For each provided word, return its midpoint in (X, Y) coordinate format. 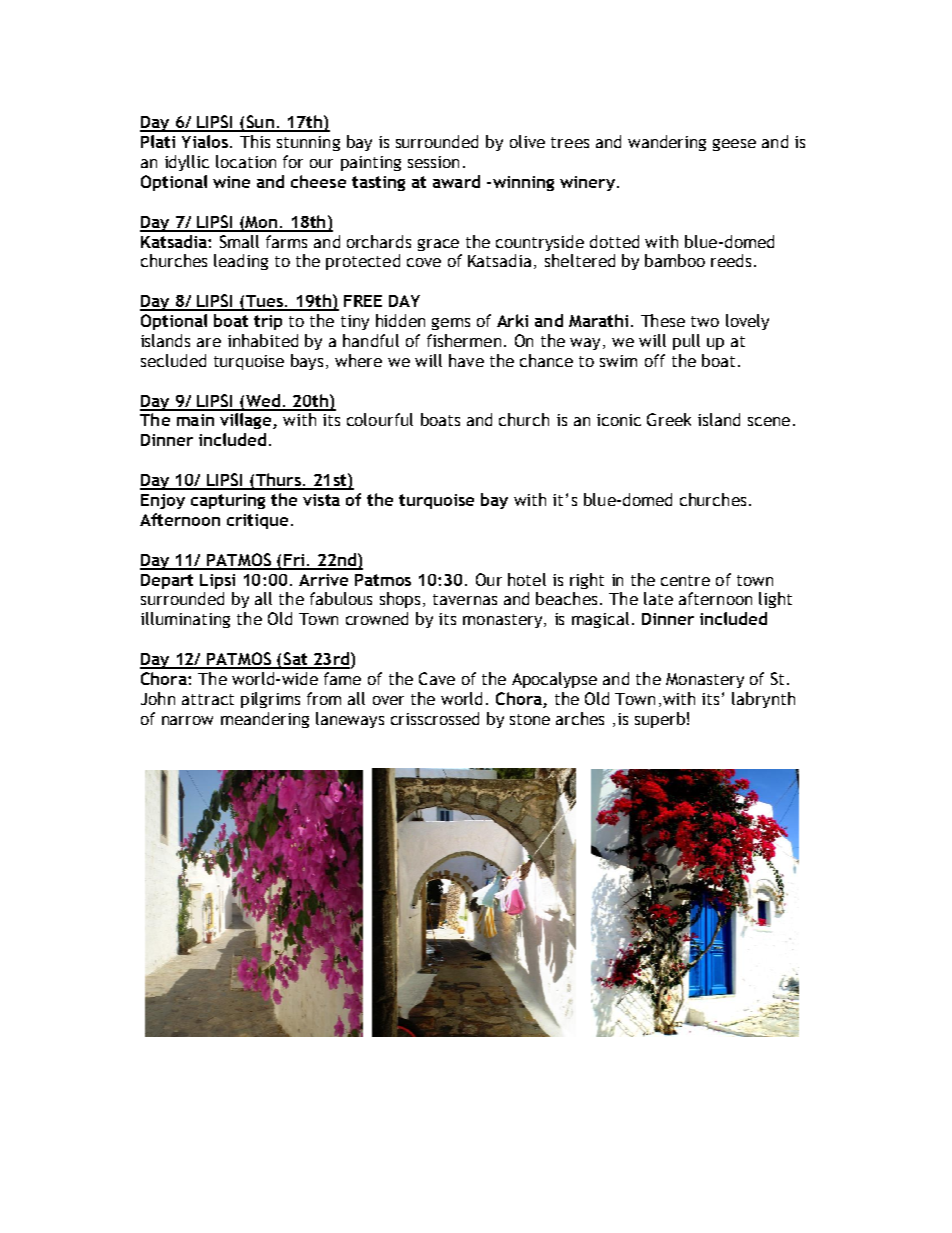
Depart (167, 581)
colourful (380, 419)
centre (685, 580)
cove (424, 262)
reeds (731, 260)
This (255, 141)
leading (241, 262)
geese (734, 145)
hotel (527, 579)
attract (208, 699)
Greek (669, 419)
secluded (173, 360)
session (433, 162)
